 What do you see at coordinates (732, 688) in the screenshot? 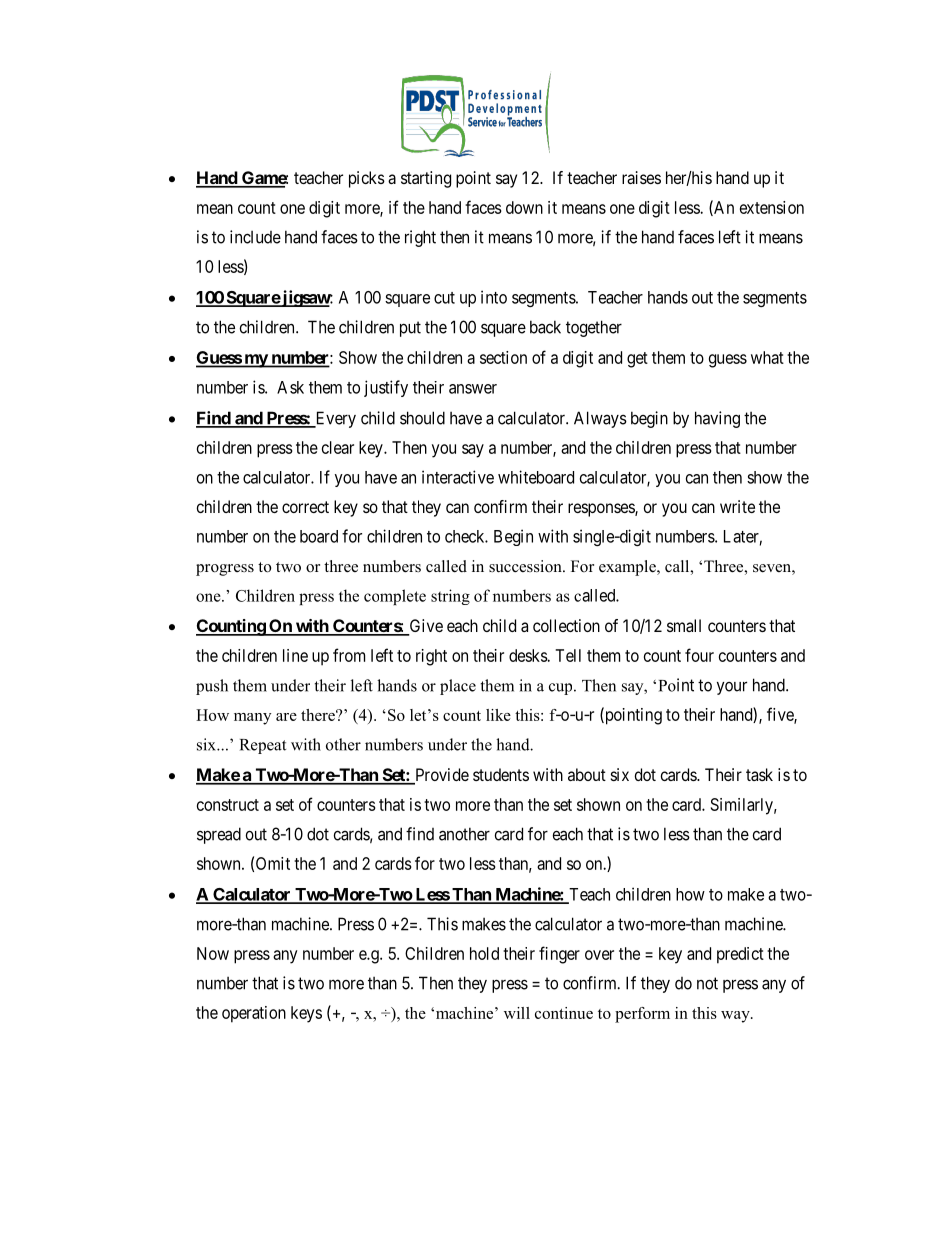
I see `your` at bounding box center [732, 688].
